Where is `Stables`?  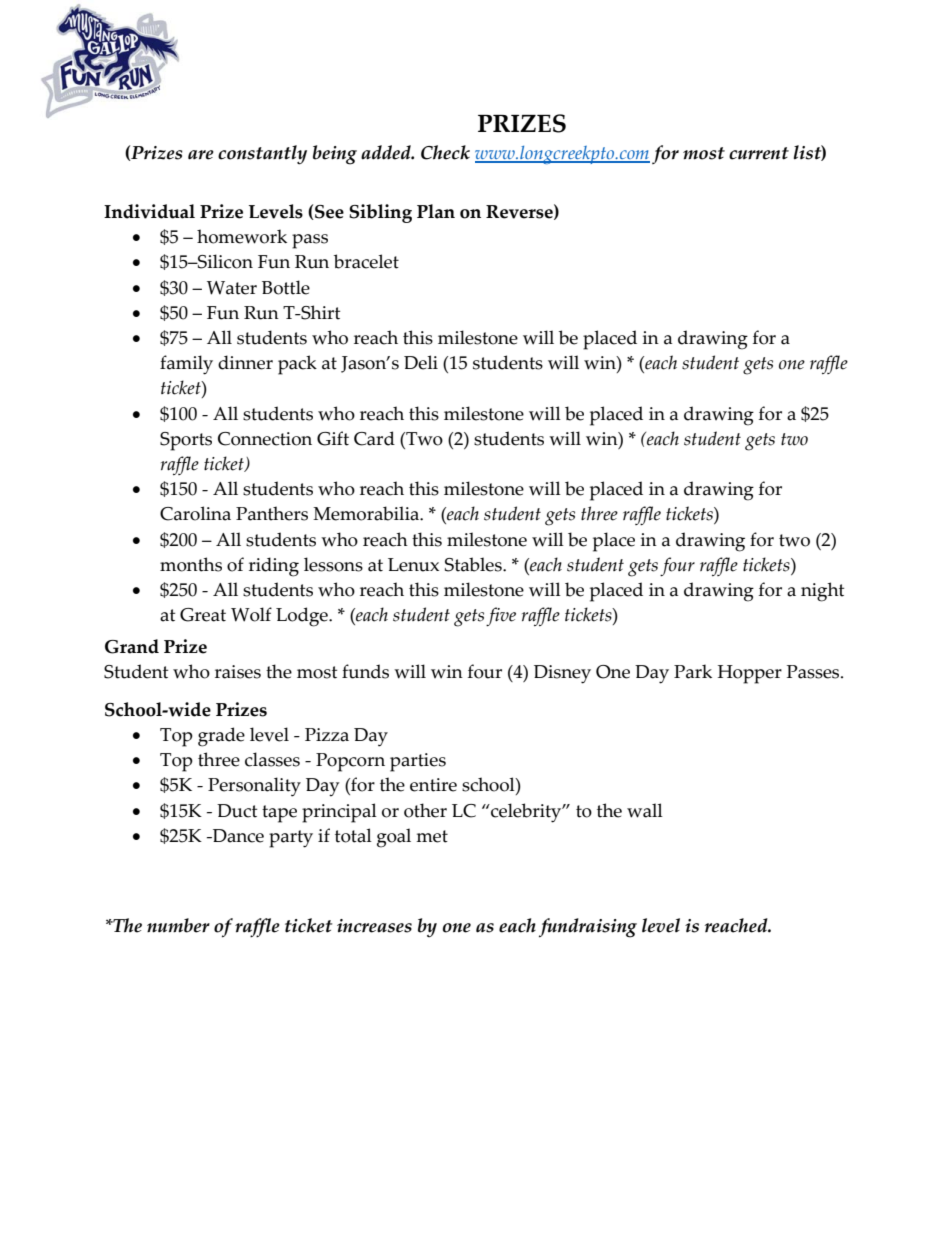 Stables is located at coordinates (474, 564).
